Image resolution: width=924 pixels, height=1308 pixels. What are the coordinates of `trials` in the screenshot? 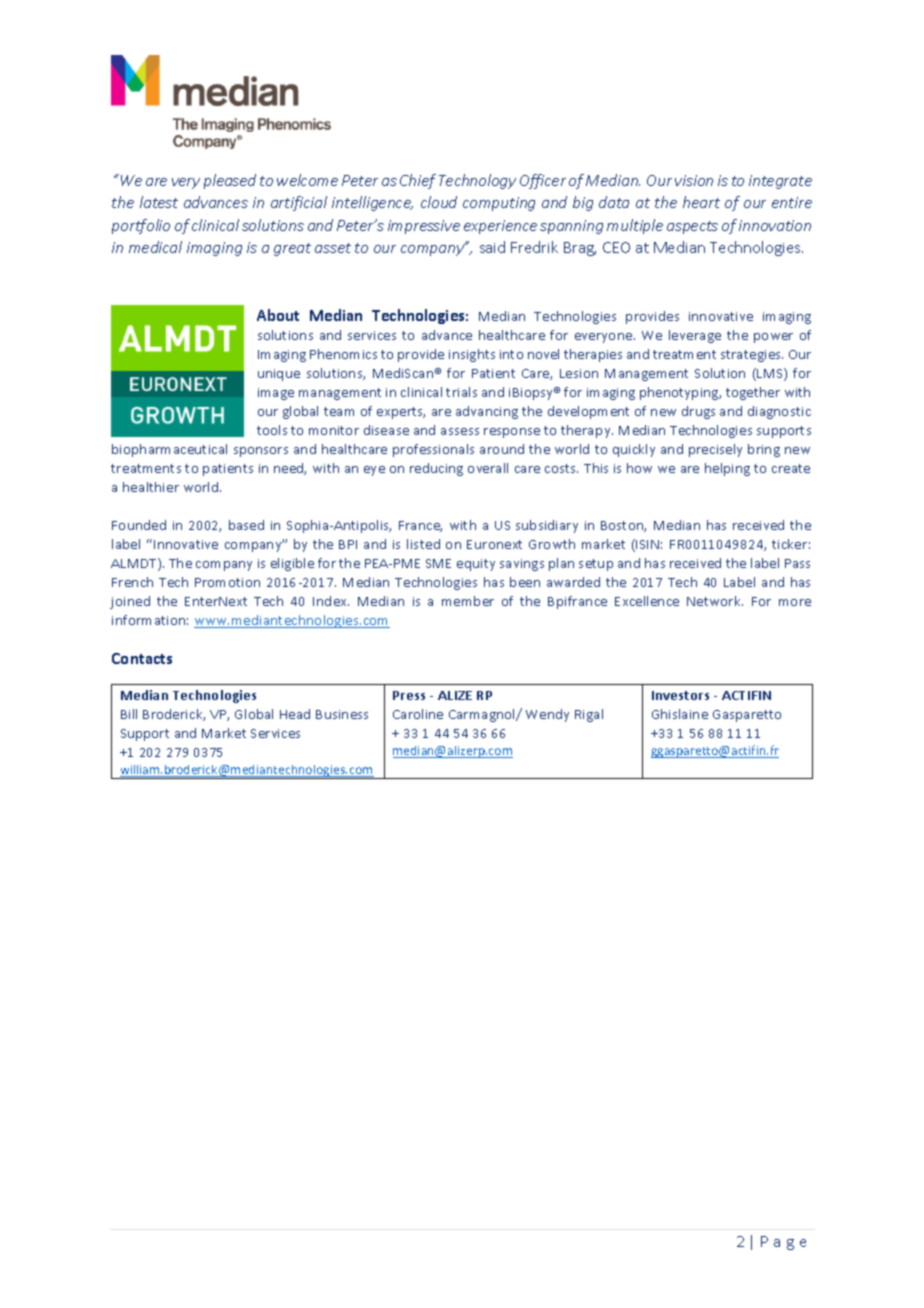 It's located at (461, 392).
